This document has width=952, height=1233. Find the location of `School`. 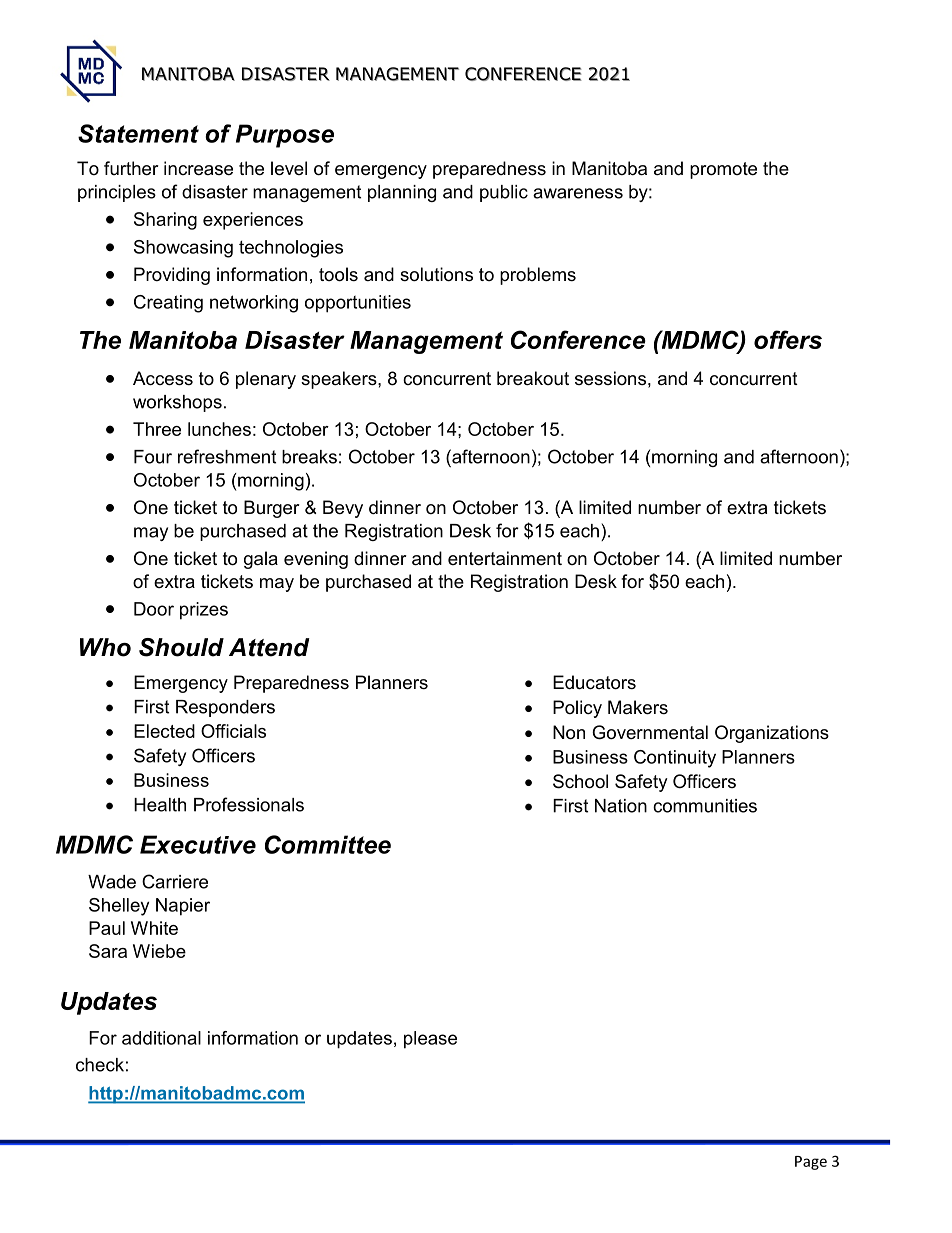

School is located at coordinates (580, 781).
